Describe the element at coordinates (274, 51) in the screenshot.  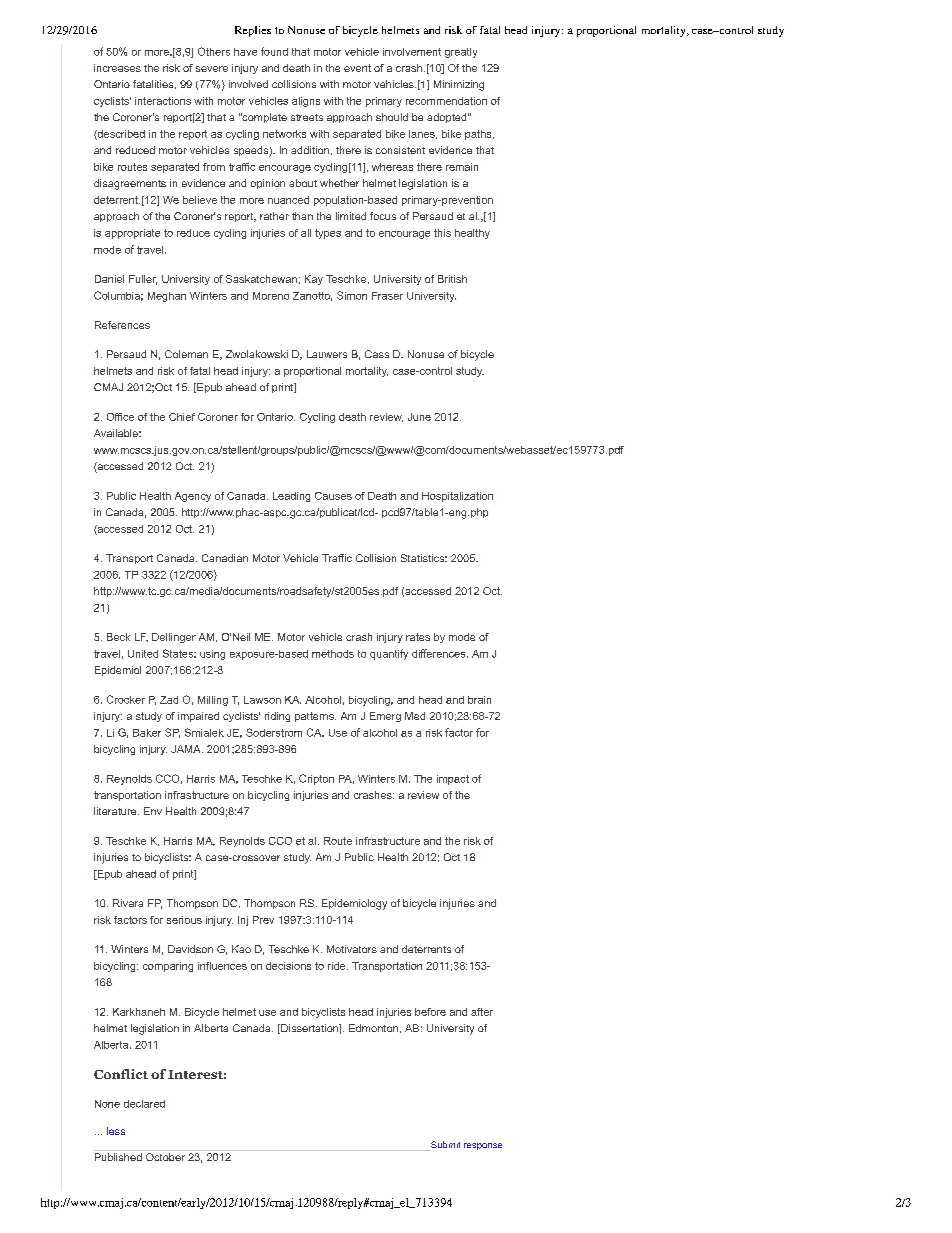
I see `found` at that location.
